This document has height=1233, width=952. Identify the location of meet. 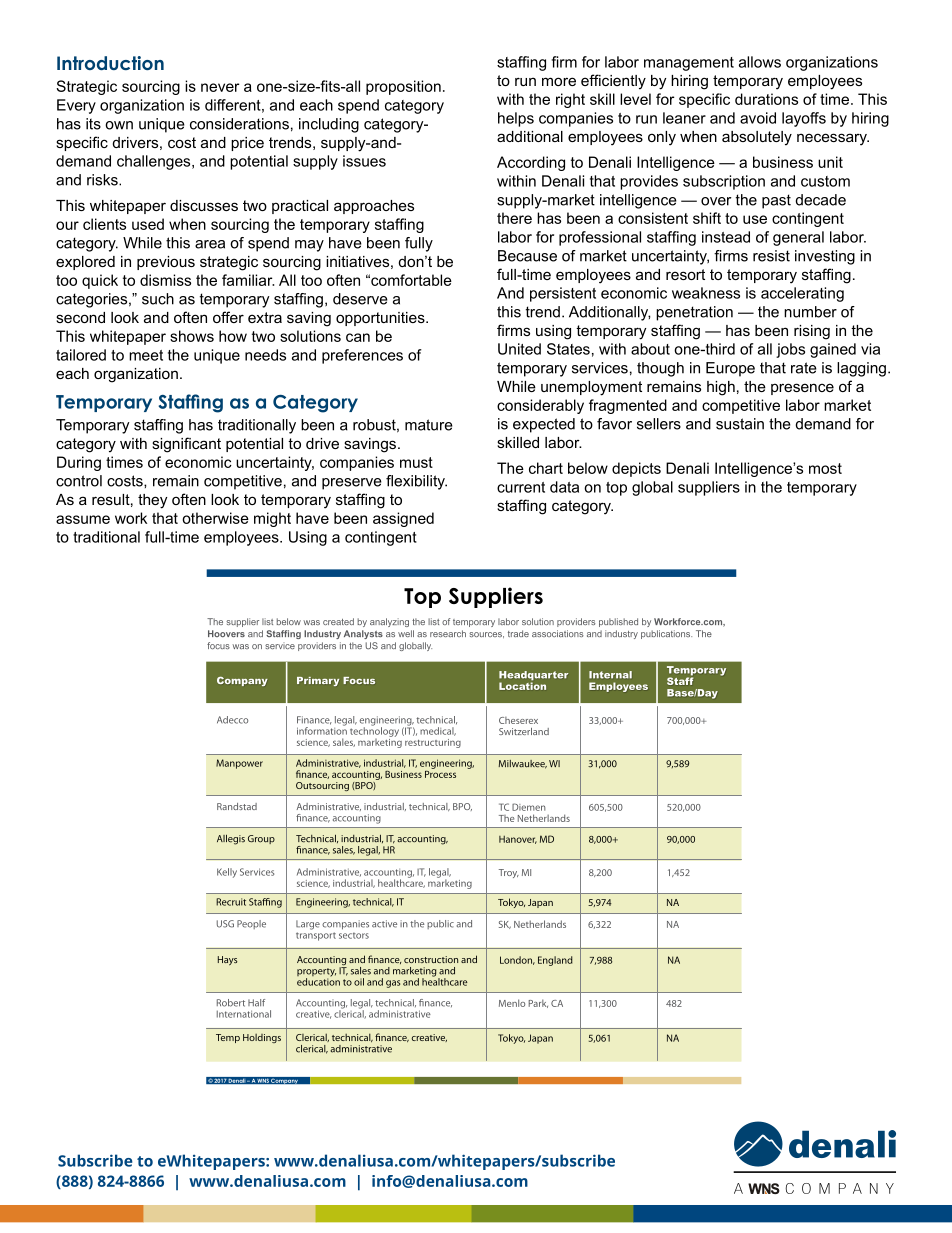
(146, 355).
